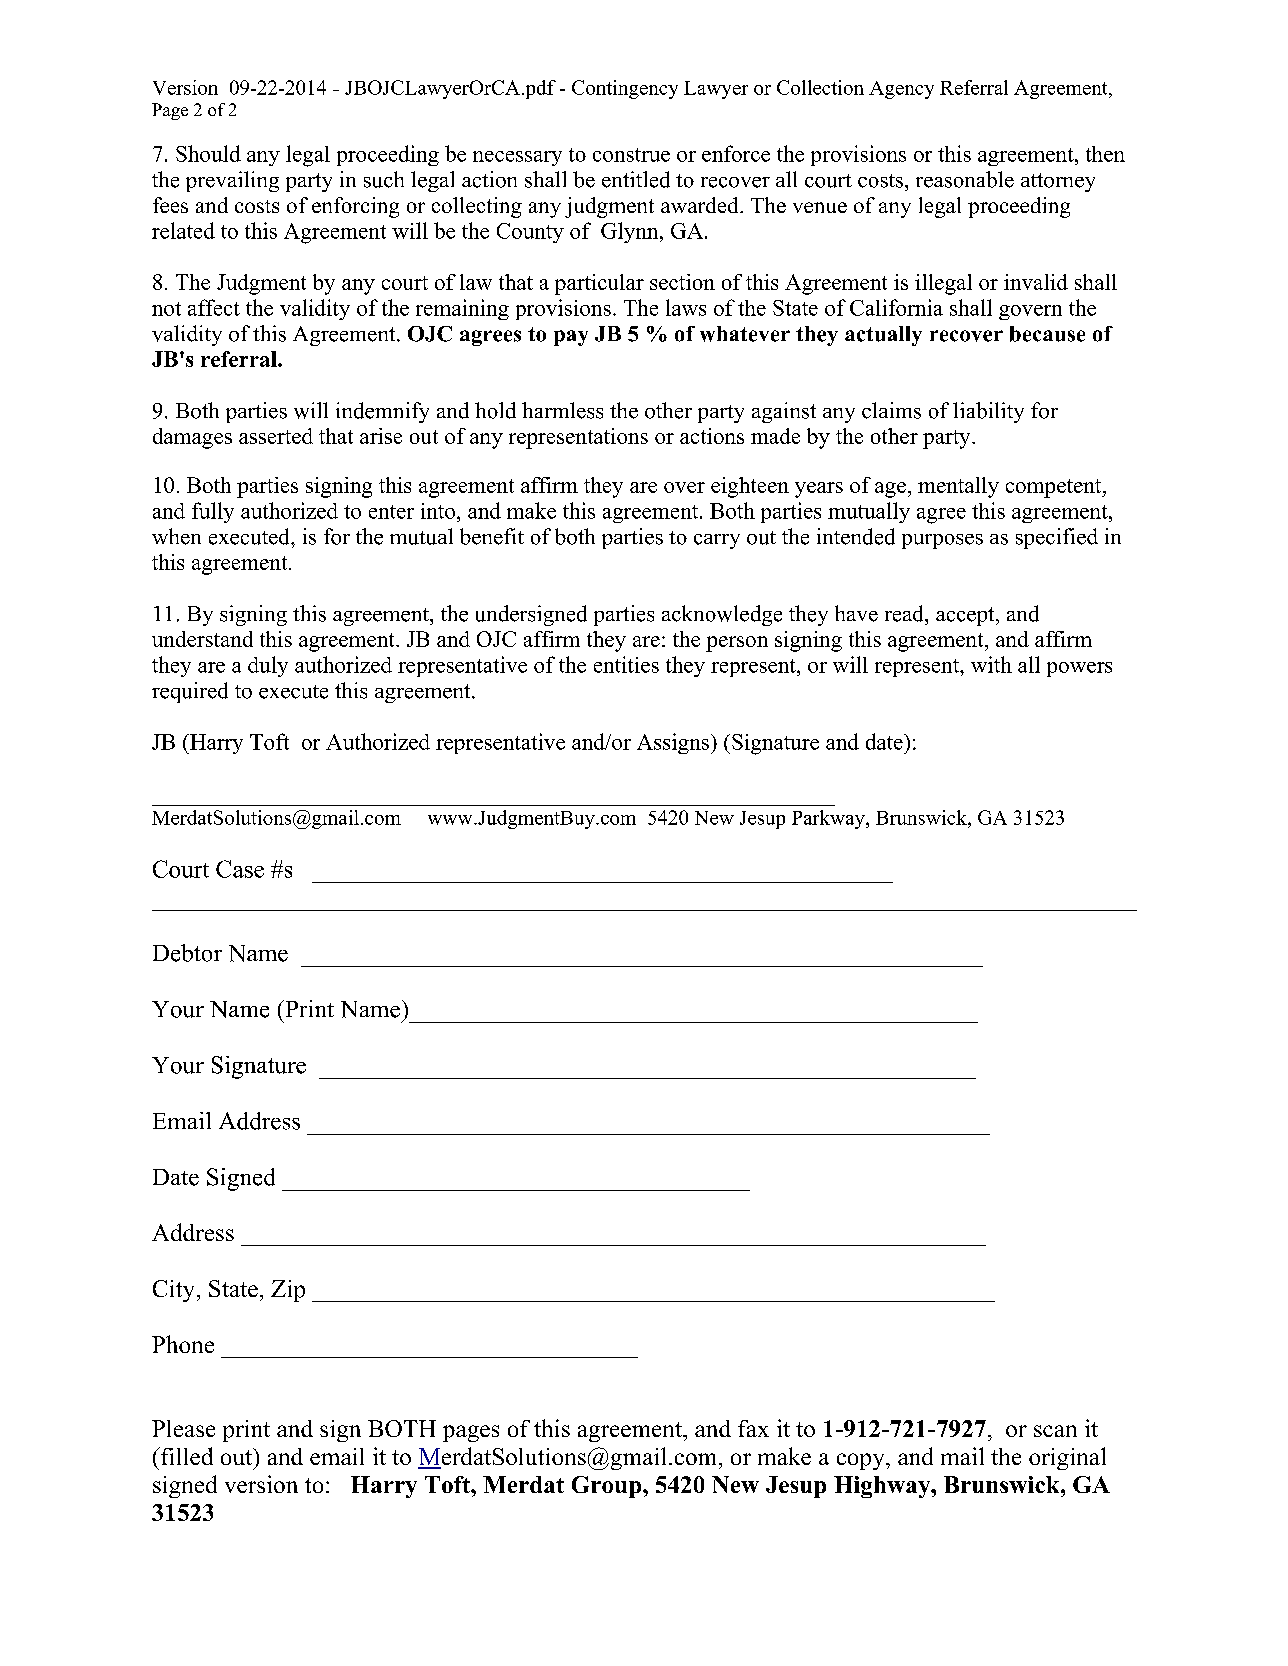 This page has height=1666, width=1288. What do you see at coordinates (1055, 1431) in the page?
I see `scan` at bounding box center [1055, 1431].
